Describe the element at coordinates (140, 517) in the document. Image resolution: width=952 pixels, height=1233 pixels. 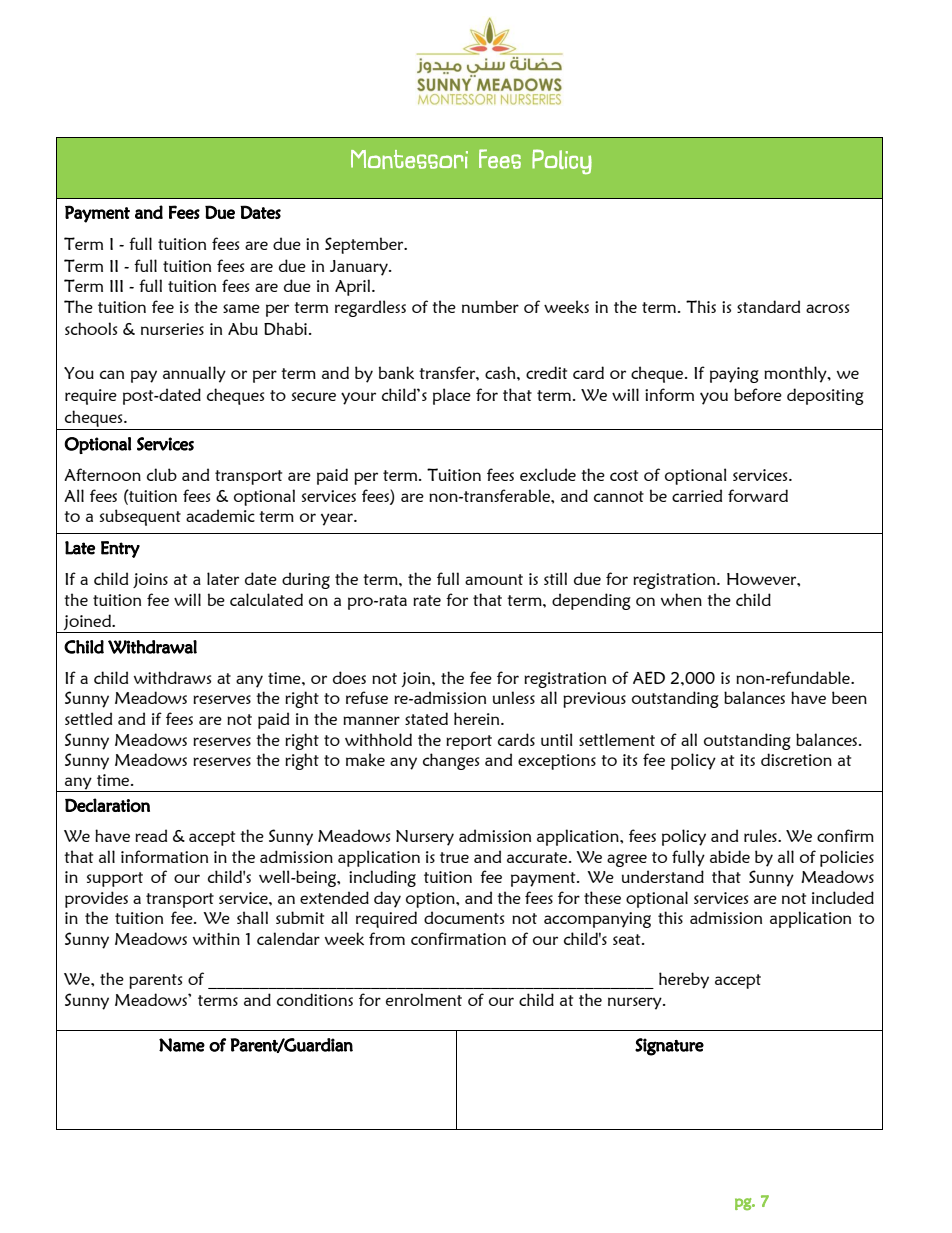
I see `subsequent` at that location.
